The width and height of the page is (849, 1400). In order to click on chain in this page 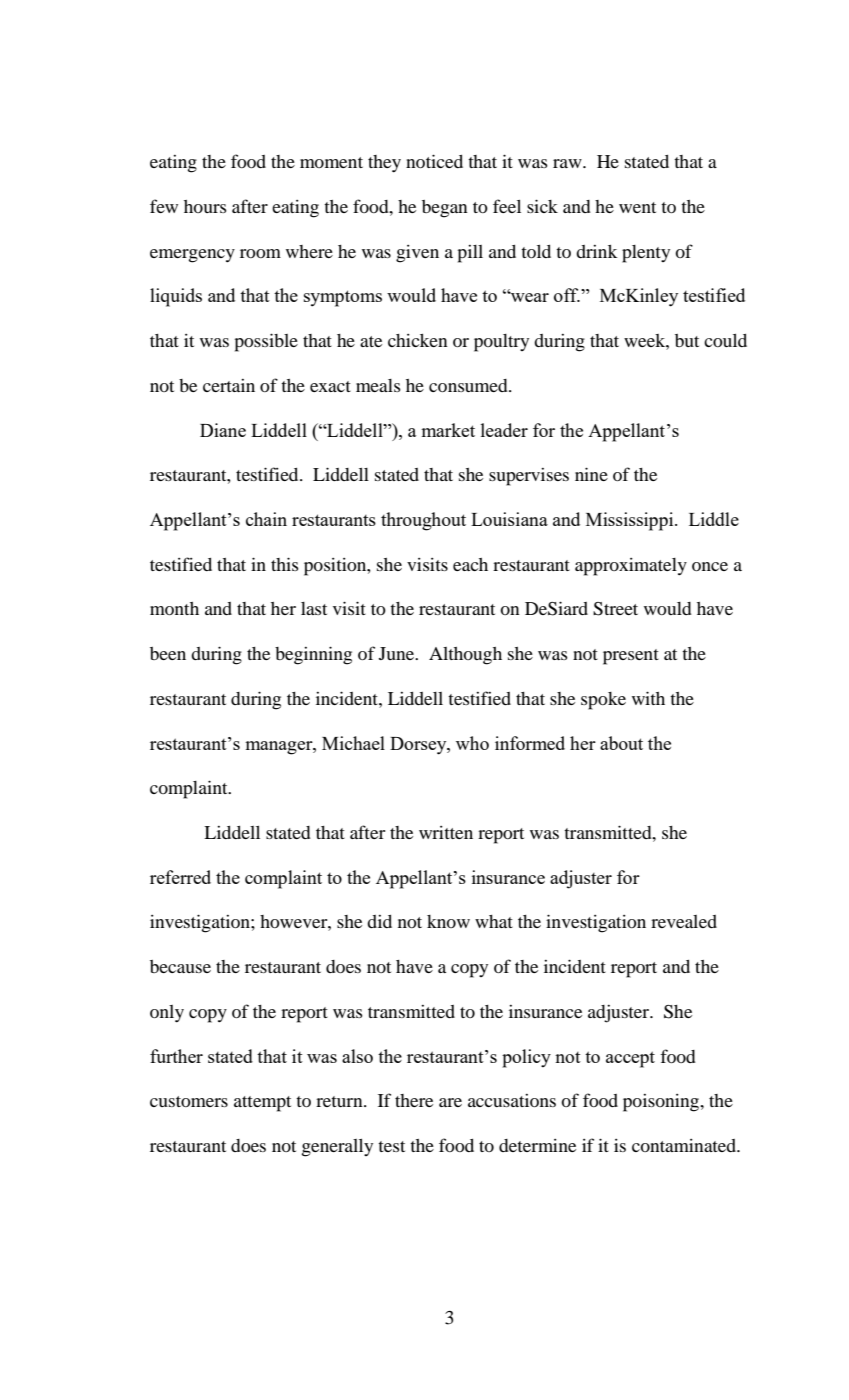, I will do `click(266, 519)`.
